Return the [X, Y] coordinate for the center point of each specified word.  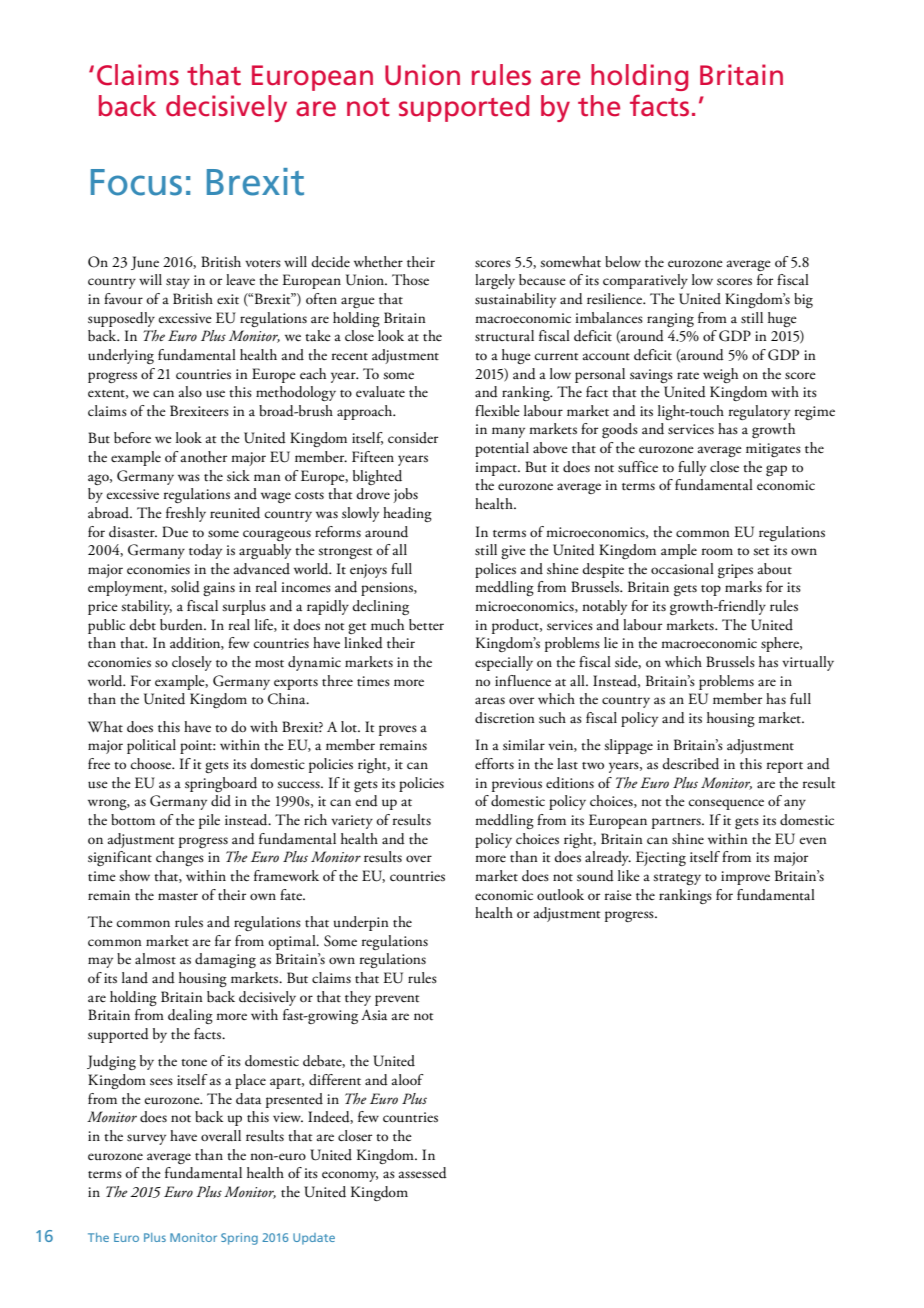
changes [180, 858]
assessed [423, 1173]
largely [495, 281]
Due [175, 531]
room [717, 551]
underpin [361, 923]
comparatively [645, 281]
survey [146, 1139]
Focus [136, 182]
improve [745, 878]
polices [495, 570]
